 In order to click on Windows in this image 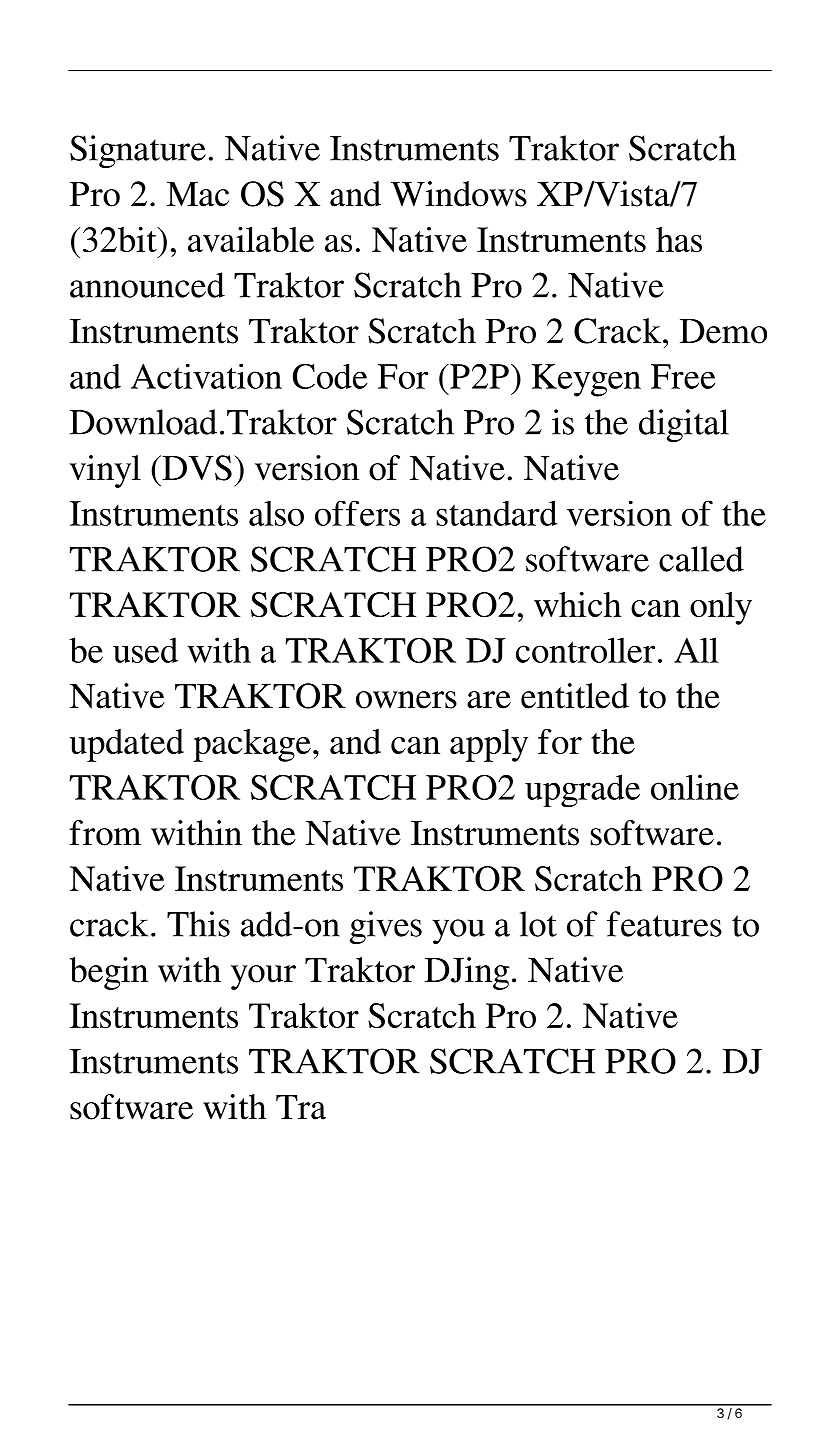, I will do `click(459, 194)`.
